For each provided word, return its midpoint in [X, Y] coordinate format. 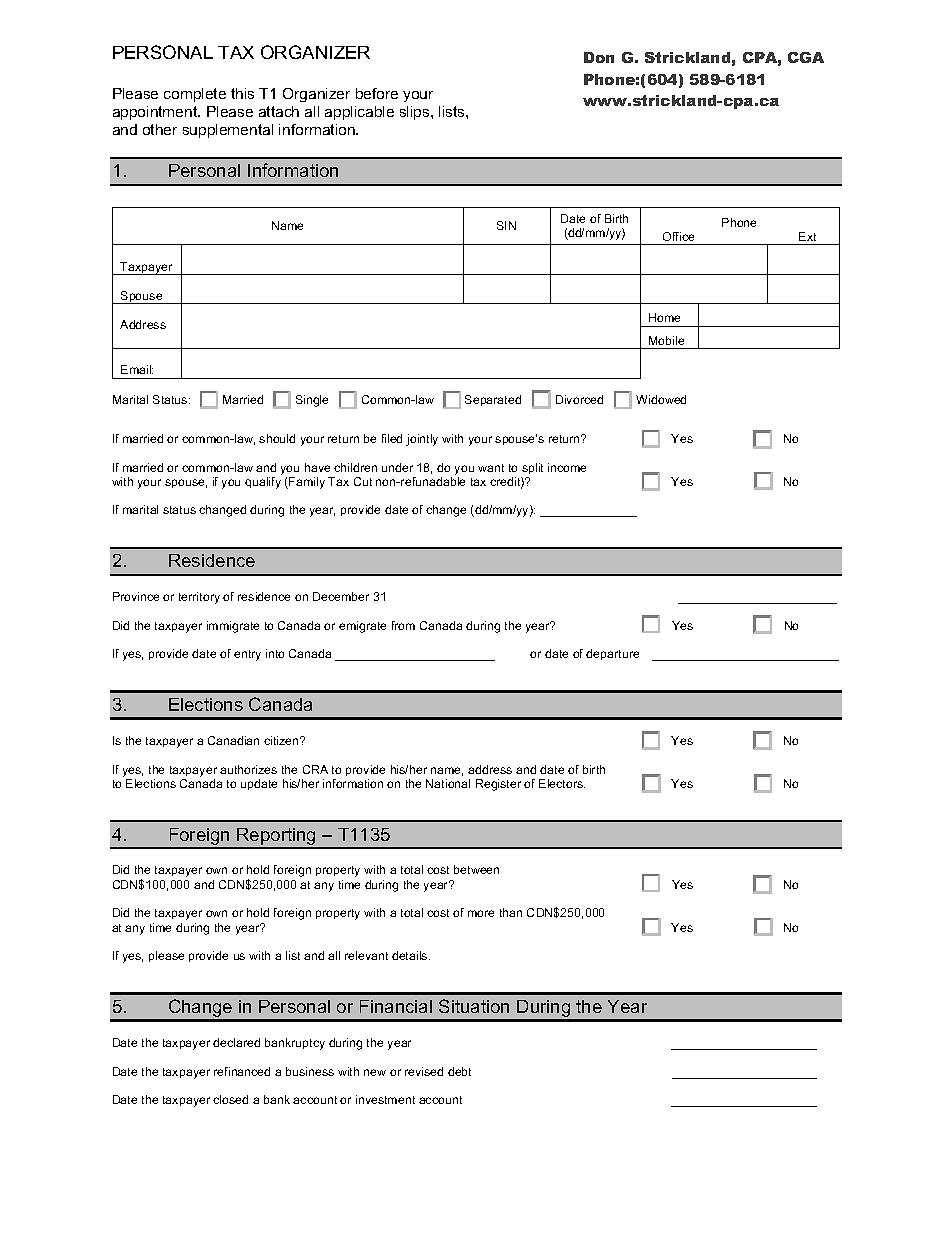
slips [416, 113]
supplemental [228, 131]
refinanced [242, 1071]
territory [199, 598]
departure [612, 654]
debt [459, 1071]
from [403, 625]
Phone [739, 222]
